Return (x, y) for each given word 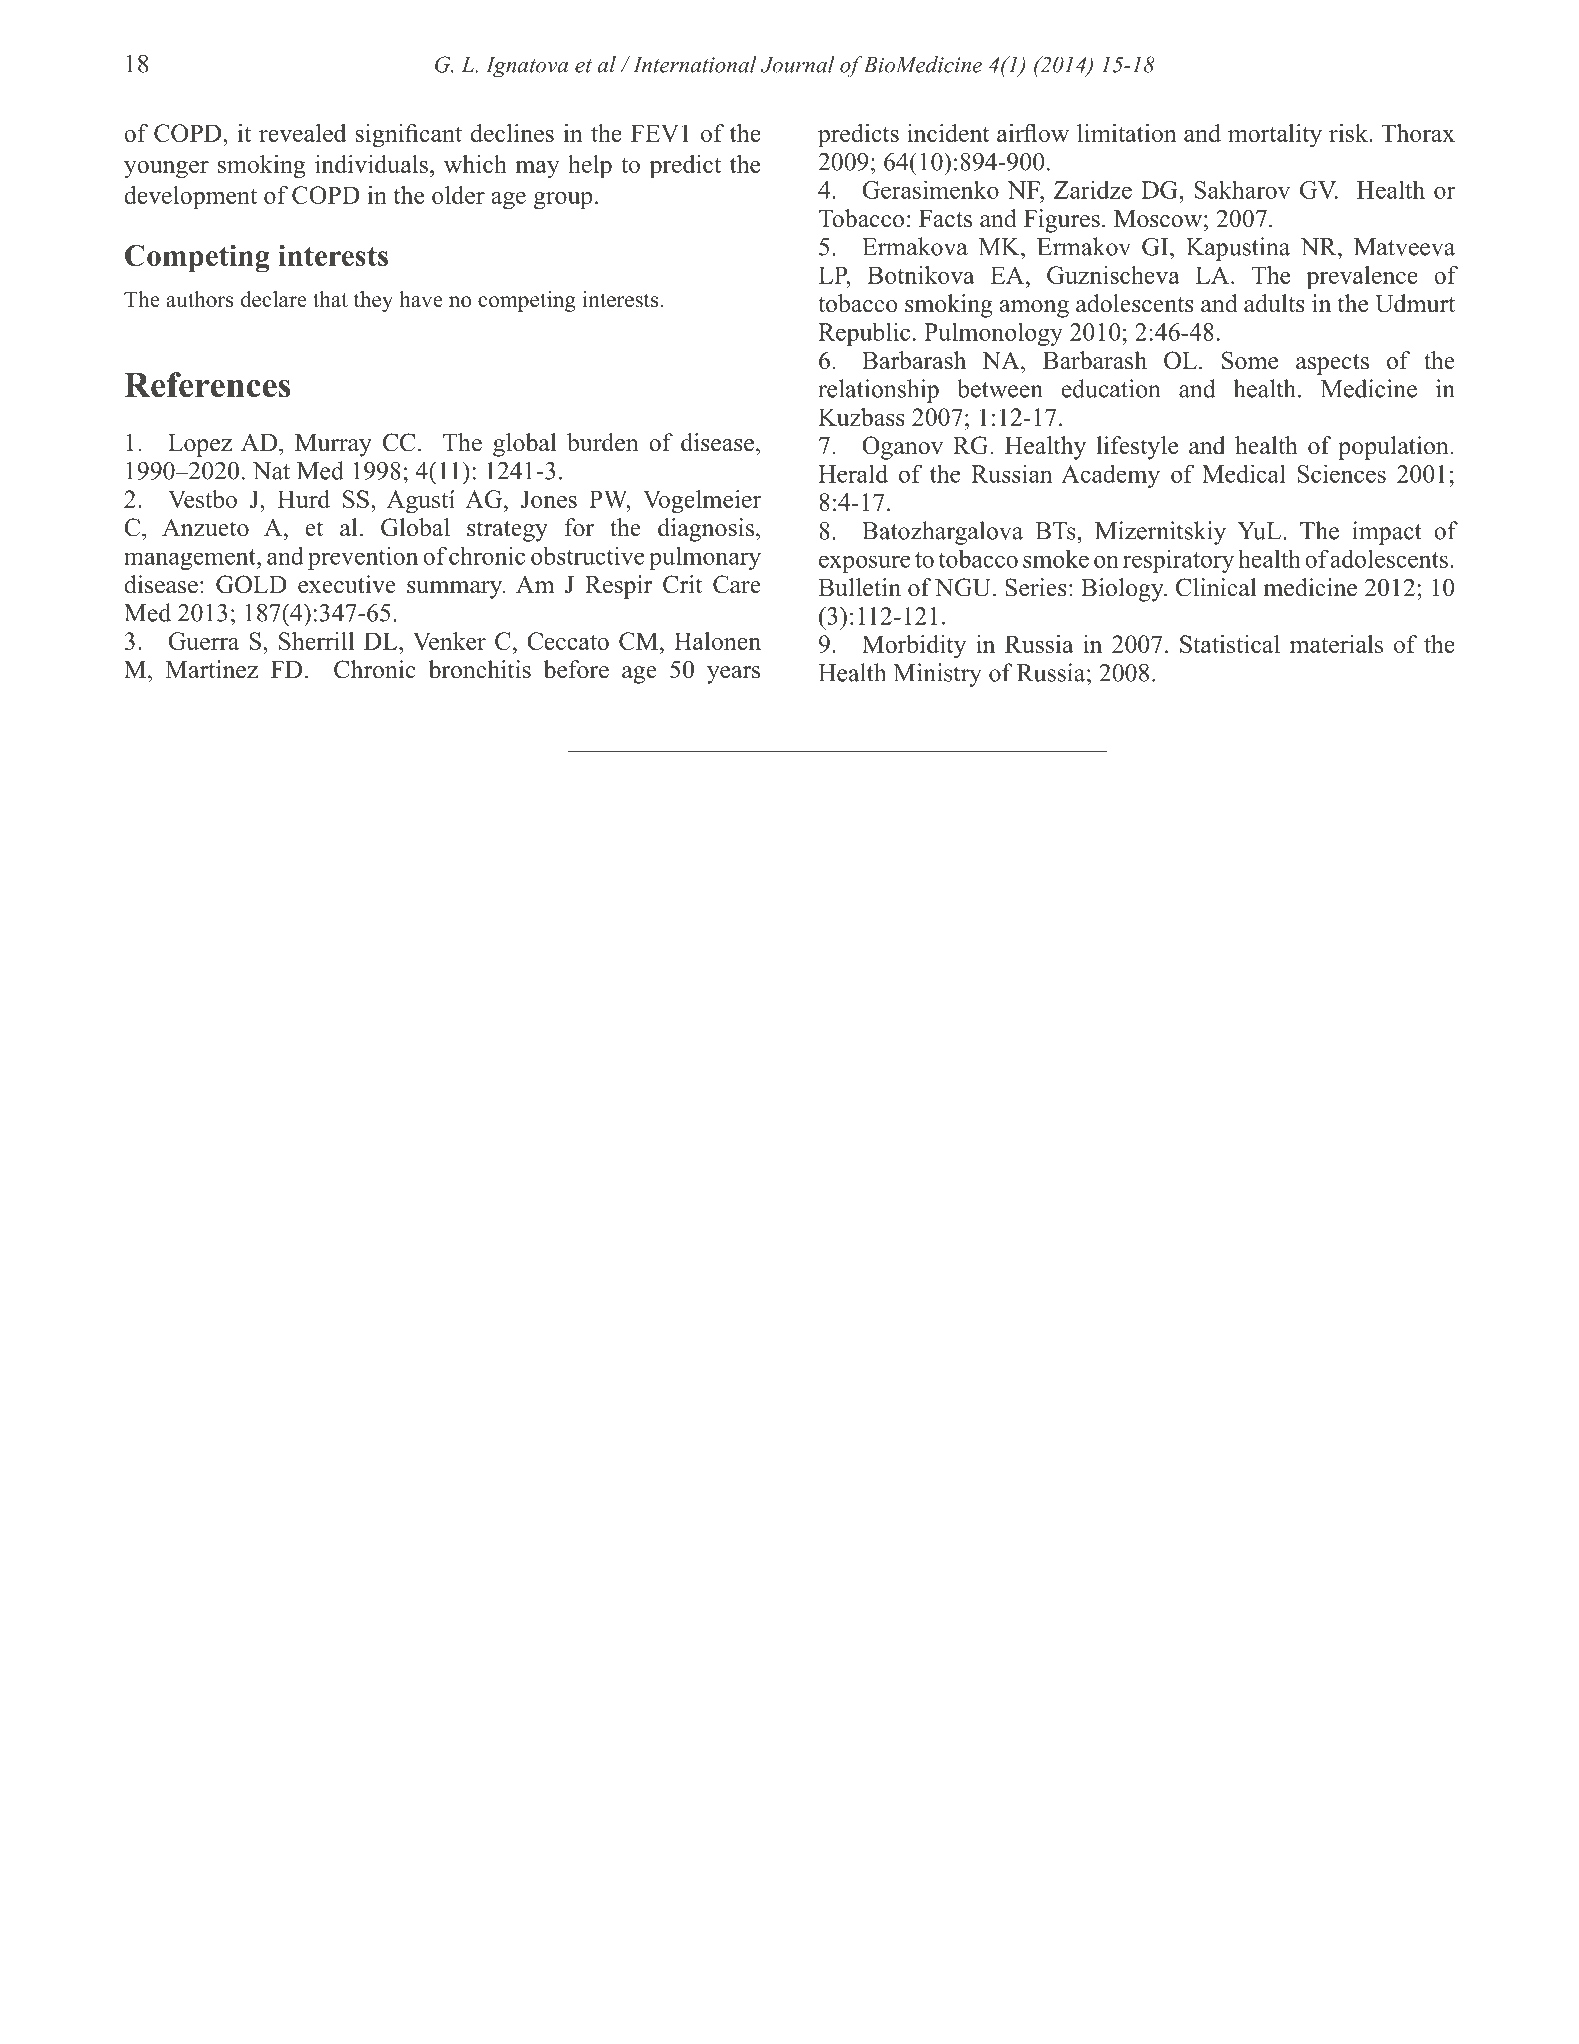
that (330, 299)
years (733, 675)
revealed (302, 133)
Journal (798, 64)
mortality (1275, 136)
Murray (333, 445)
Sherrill (316, 641)
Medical (1244, 473)
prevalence (1362, 278)
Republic (864, 334)
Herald (853, 473)
